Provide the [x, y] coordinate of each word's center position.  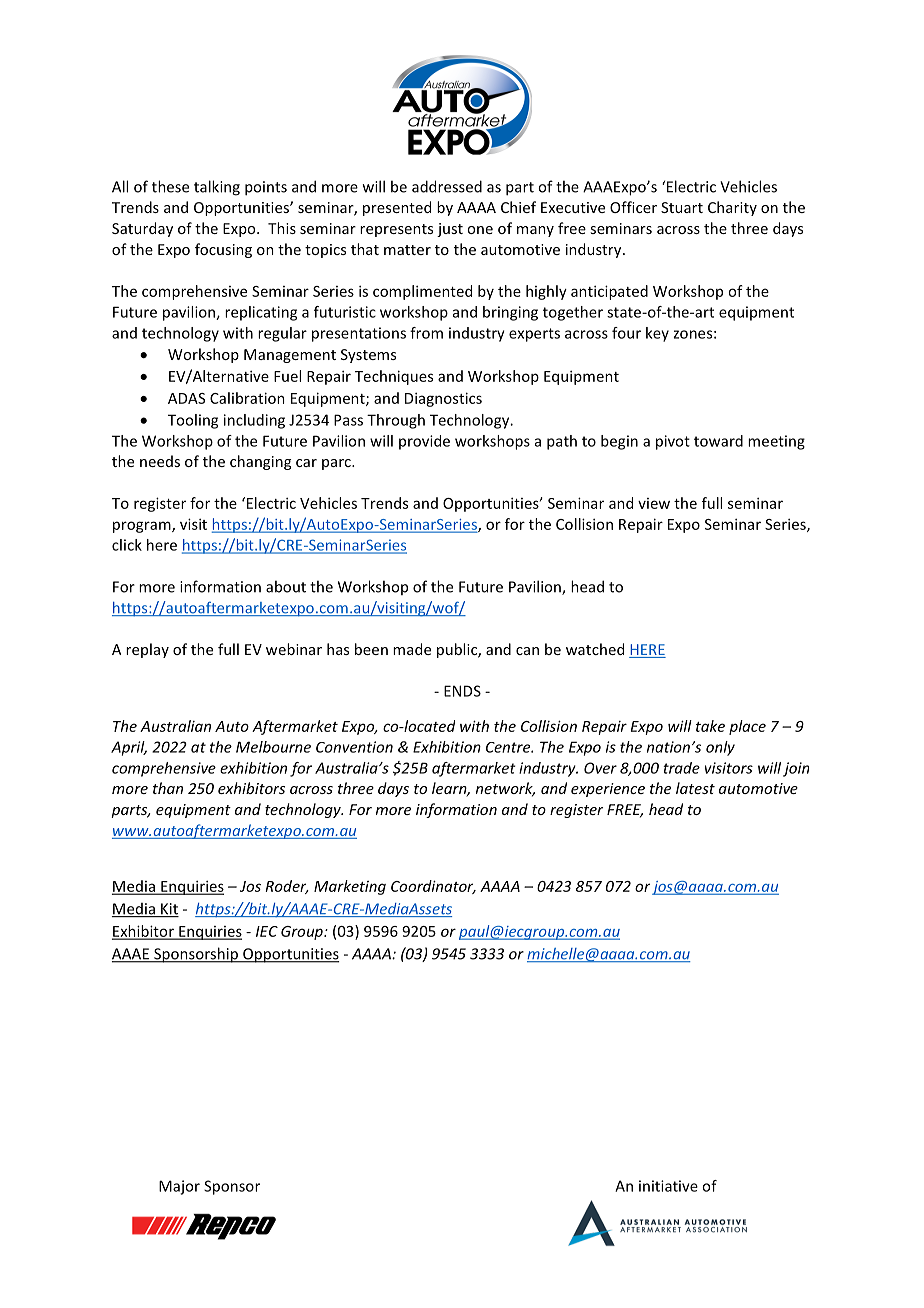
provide [424, 442]
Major [179, 1187]
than [168, 788]
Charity [732, 208]
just [450, 230]
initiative [668, 1186]
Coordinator [433, 887]
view [654, 503]
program [143, 527]
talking [217, 188]
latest [695, 788]
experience [608, 790]
